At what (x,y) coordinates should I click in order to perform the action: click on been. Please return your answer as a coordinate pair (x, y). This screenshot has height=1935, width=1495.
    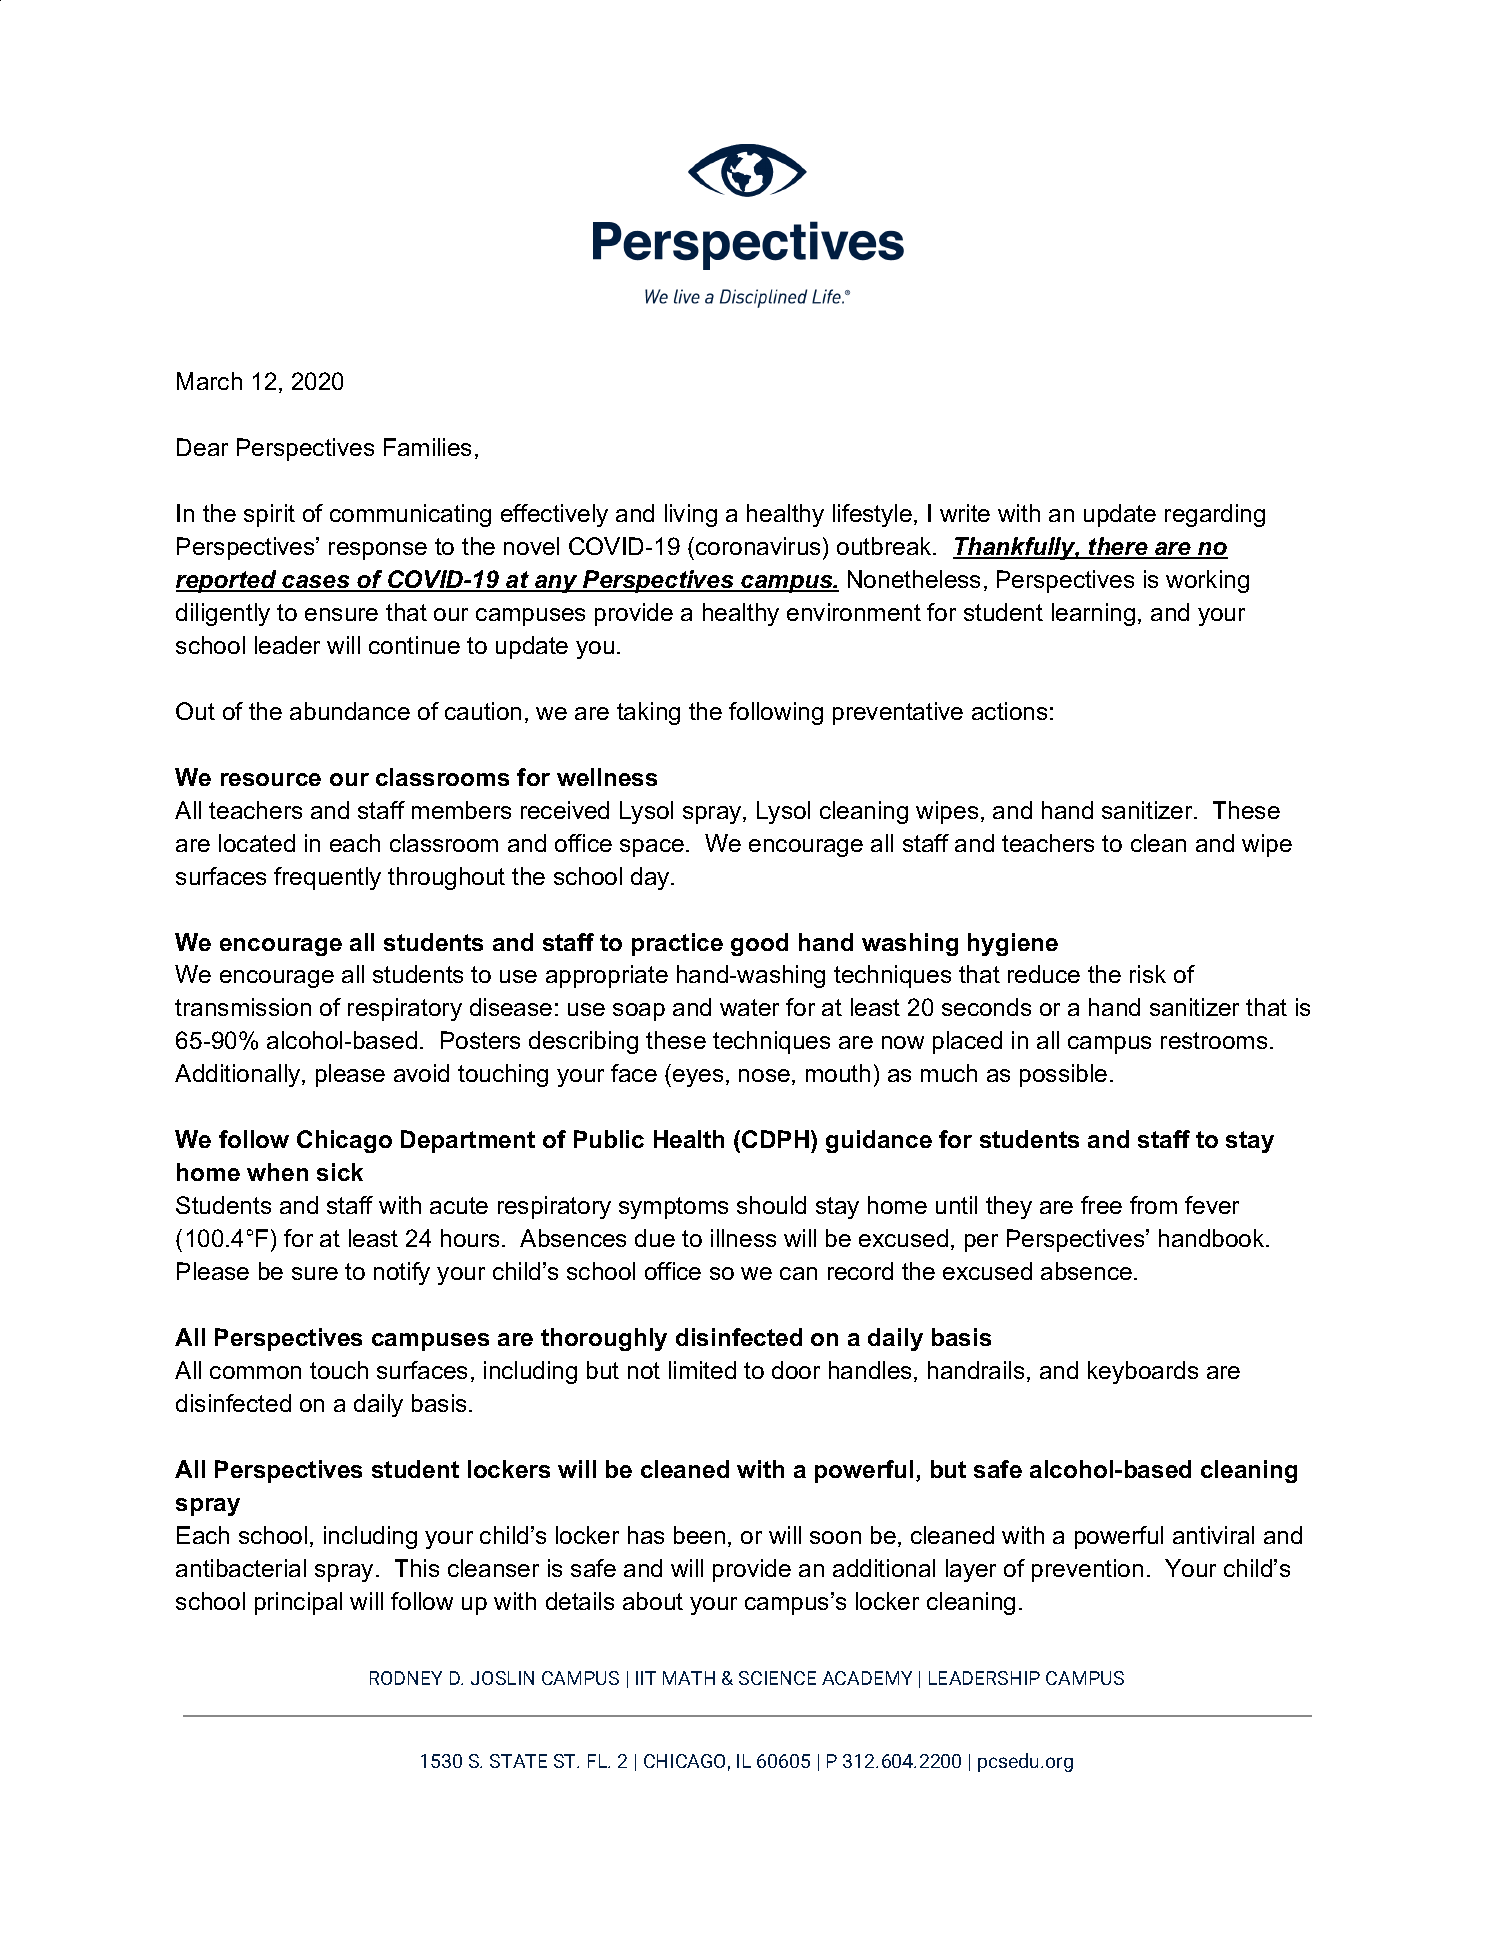
    Looking at the image, I should click on (699, 1535).
